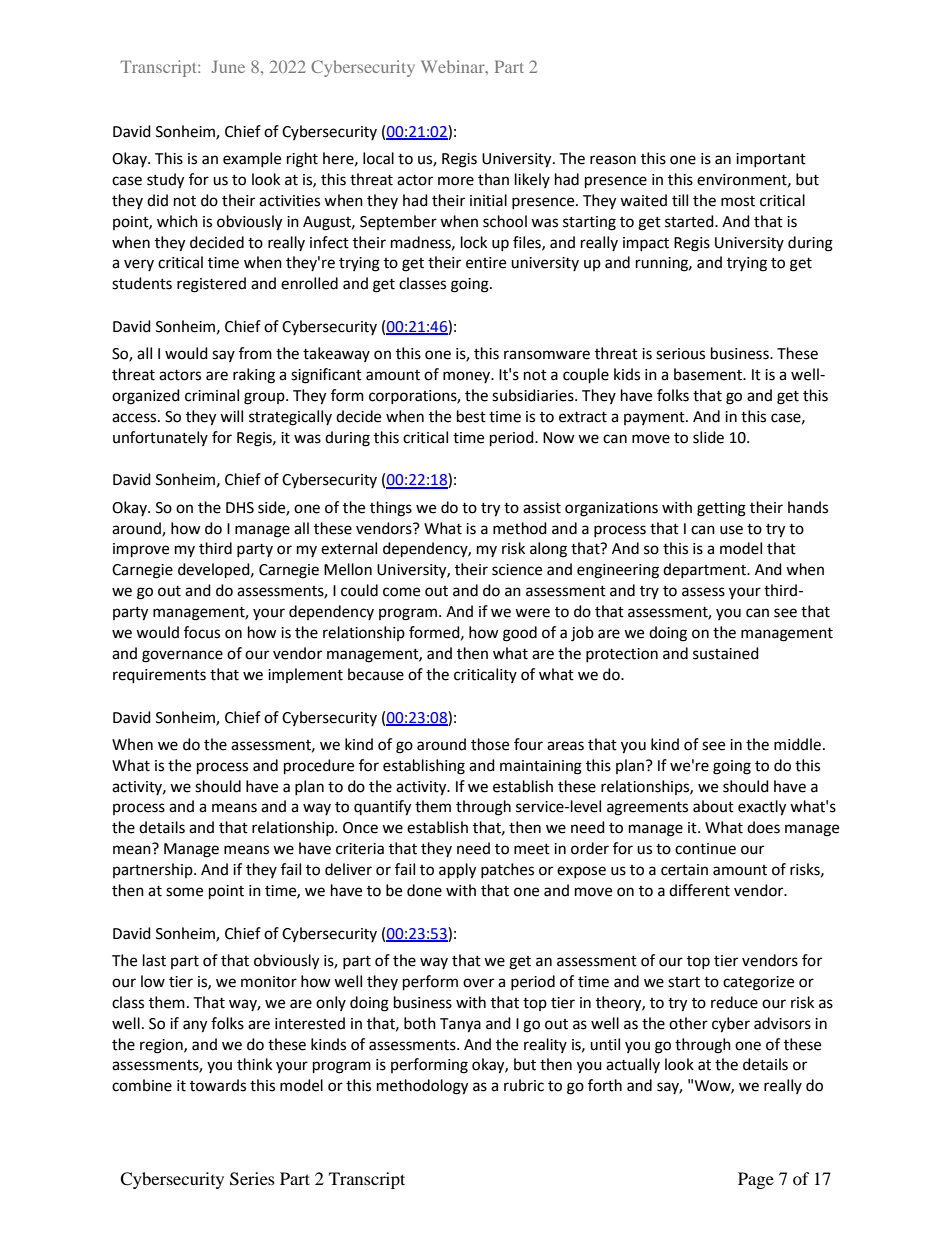 Image resolution: width=952 pixels, height=1233 pixels. I want to click on Page, so click(756, 1180).
